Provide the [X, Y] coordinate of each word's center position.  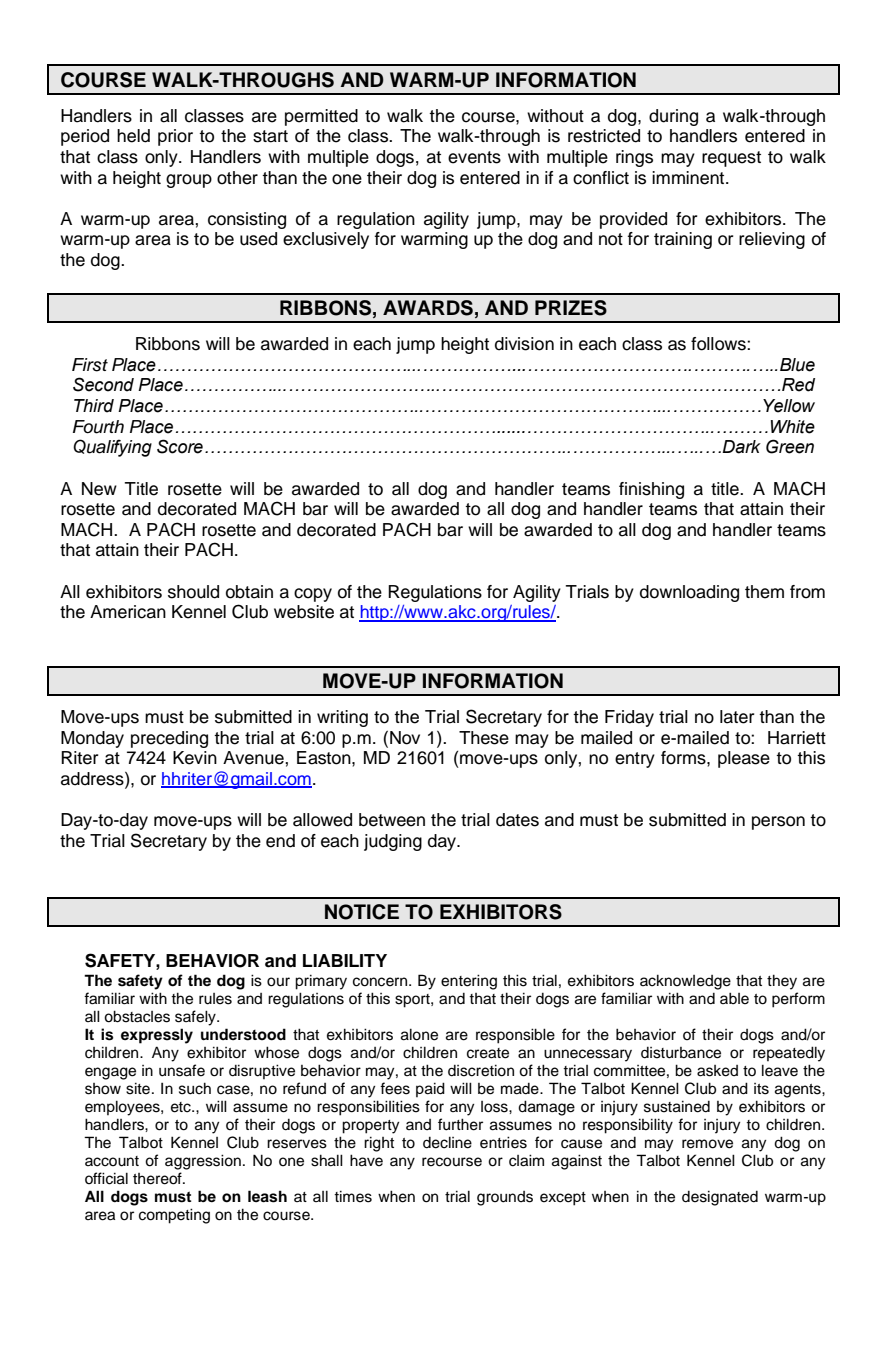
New [99, 489]
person [778, 823]
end [280, 841]
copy [313, 595]
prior [175, 137]
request [731, 159]
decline [447, 1142]
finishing [651, 490]
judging [393, 842]
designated [720, 1198]
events [474, 157]
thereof [158, 1178]
